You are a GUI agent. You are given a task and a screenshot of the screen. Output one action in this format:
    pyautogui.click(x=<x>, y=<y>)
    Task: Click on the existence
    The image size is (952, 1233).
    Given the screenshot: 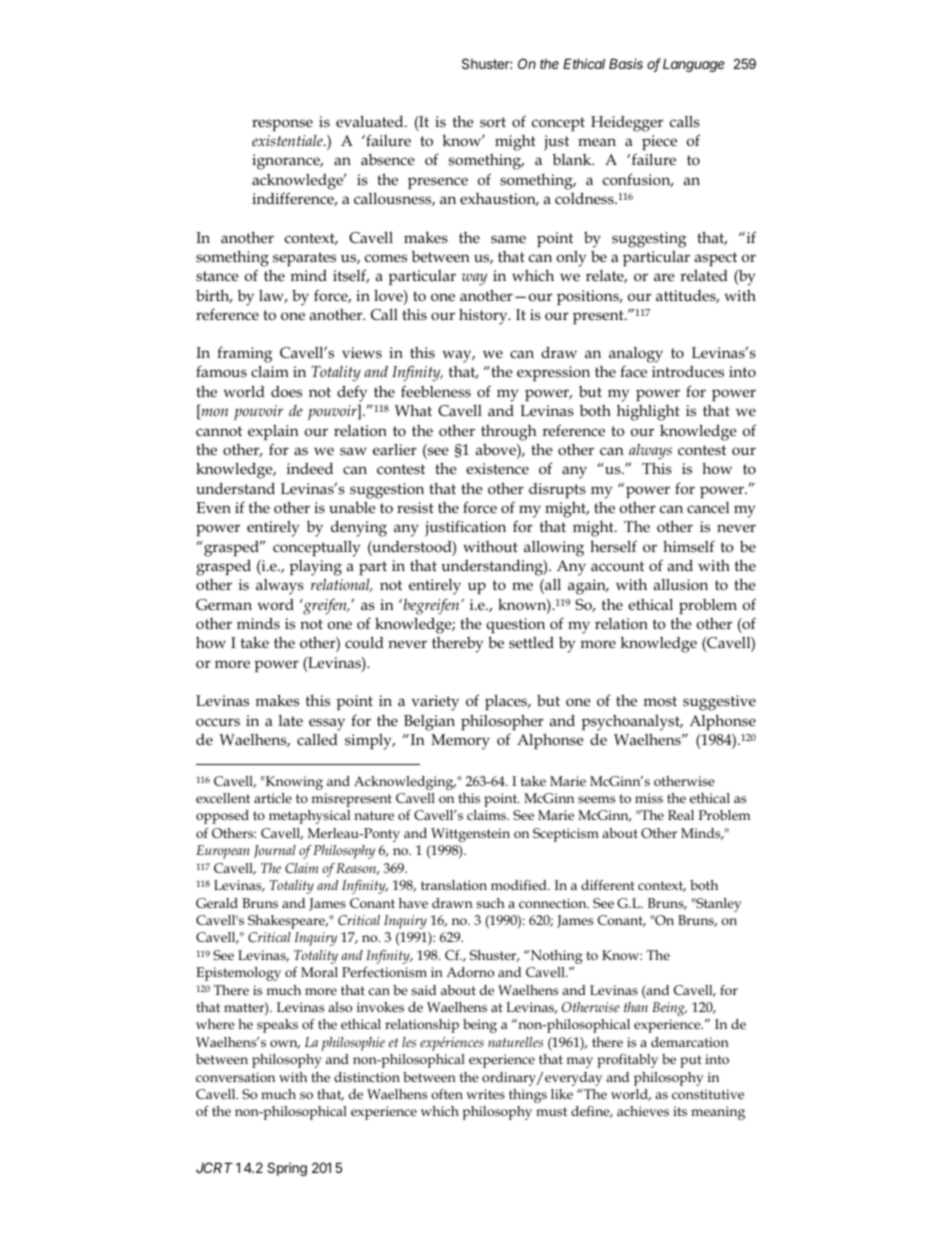 What is the action you would take?
    pyautogui.click(x=497, y=468)
